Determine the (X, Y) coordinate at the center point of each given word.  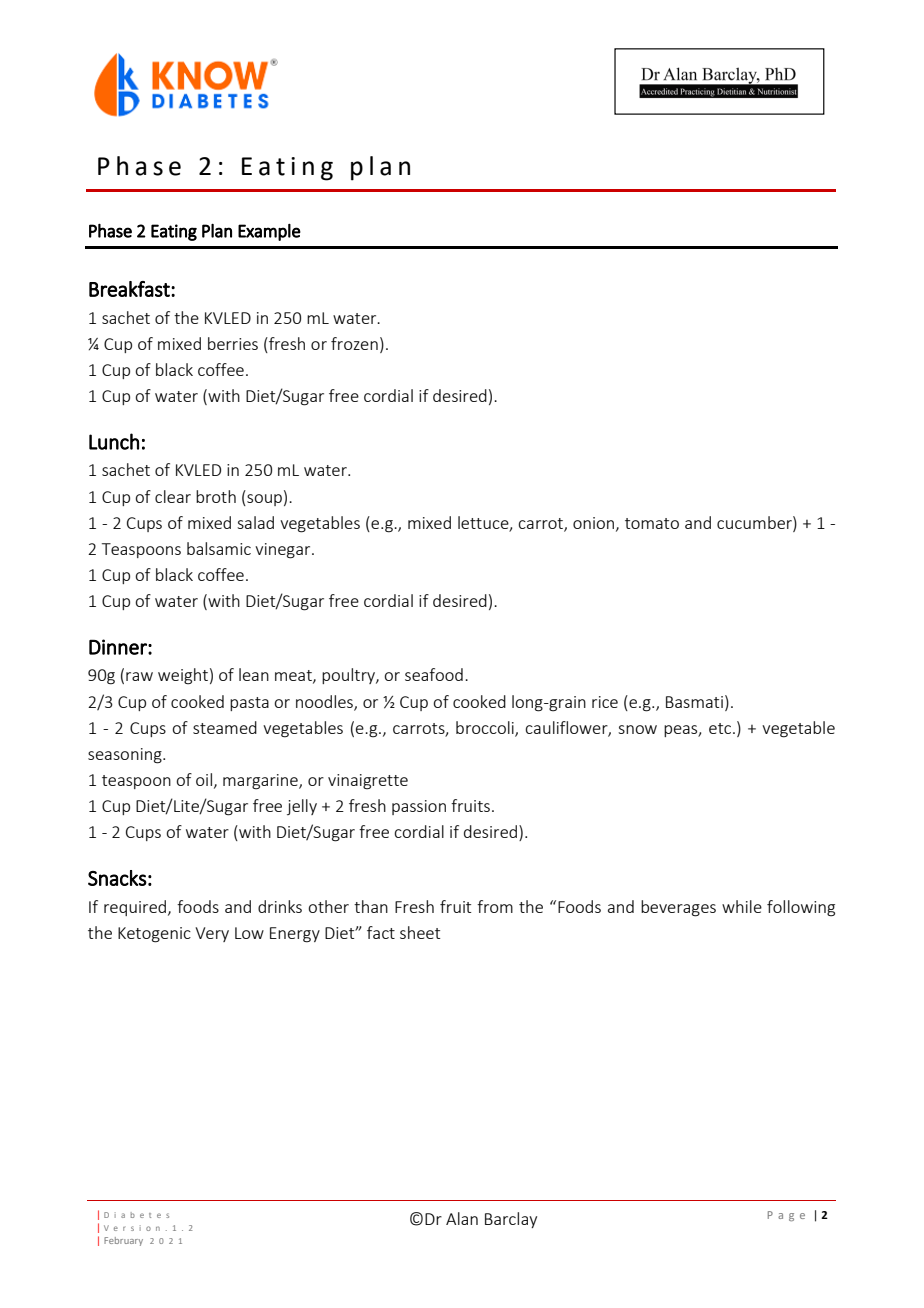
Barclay (511, 1220)
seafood (434, 674)
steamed (225, 727)
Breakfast (130, 289)
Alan (462, 1218)
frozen (354, 343)
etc (721, 728)
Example (269, 232)
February (123, 1241)
